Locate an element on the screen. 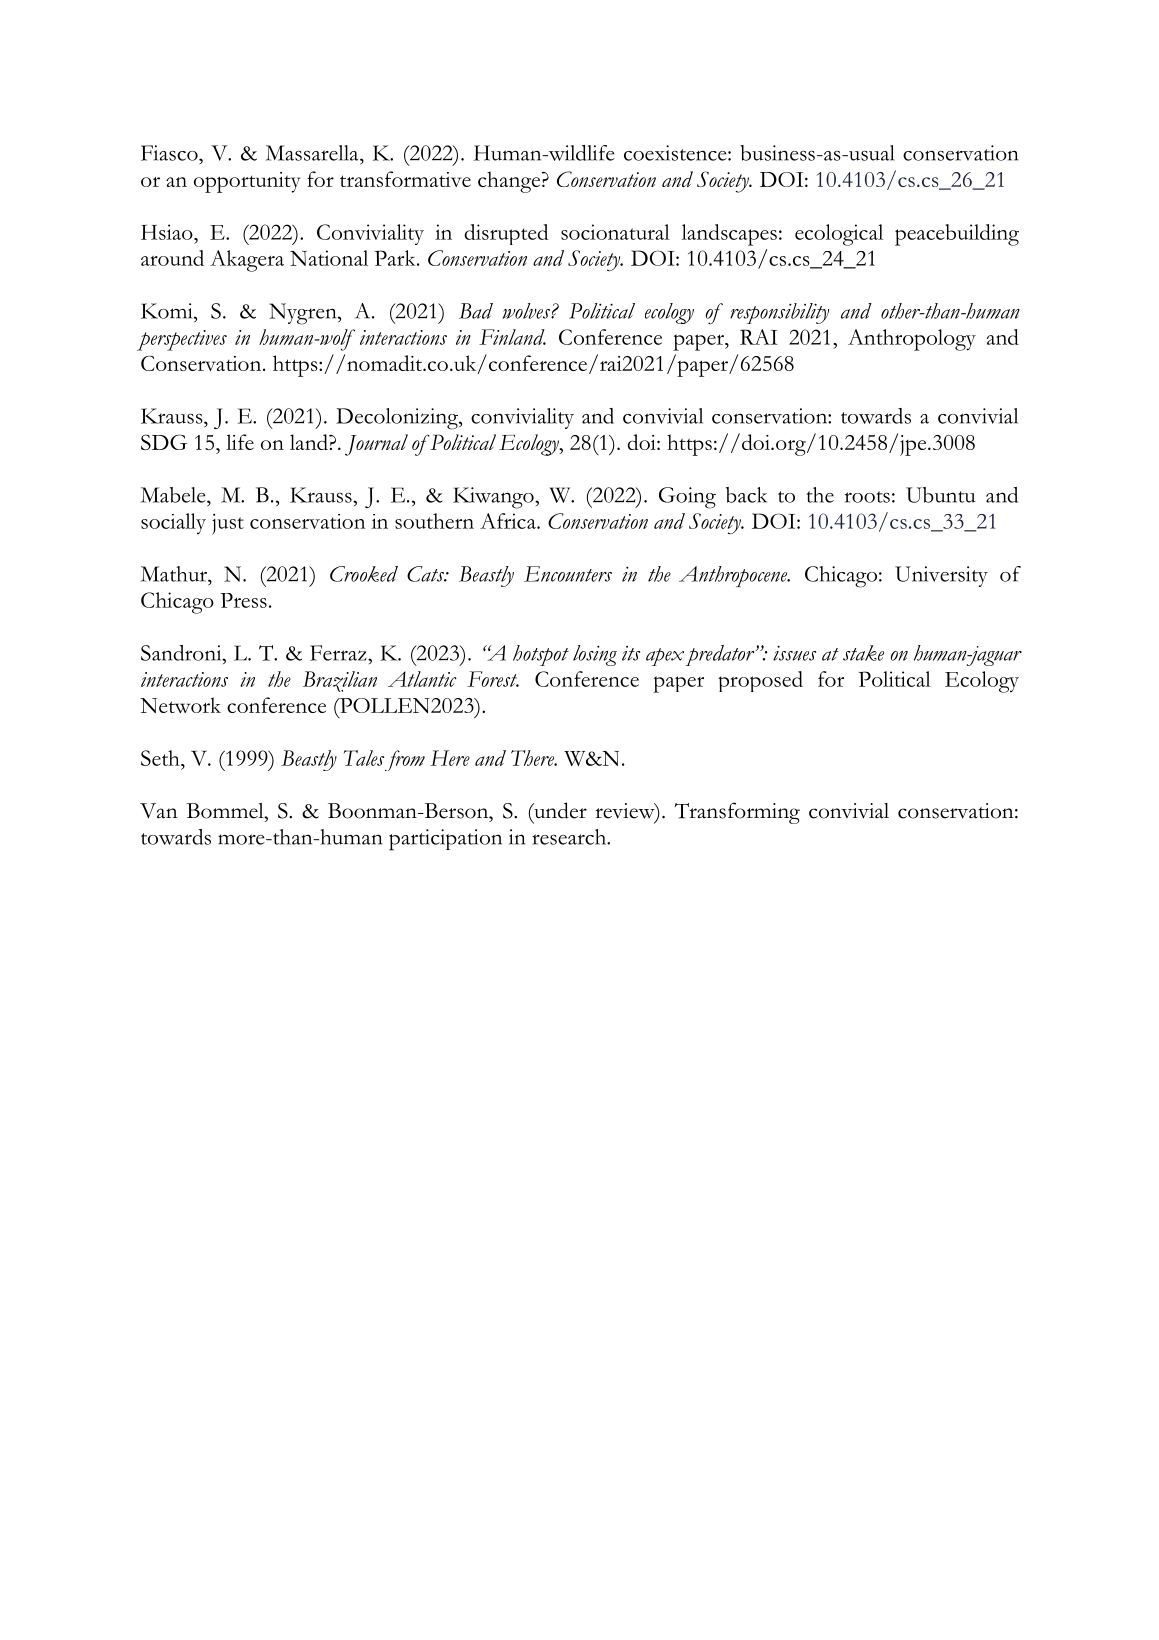 The width and height of the screenshot is (1159, 1640). ecological is located at coordinates (839, 235).
